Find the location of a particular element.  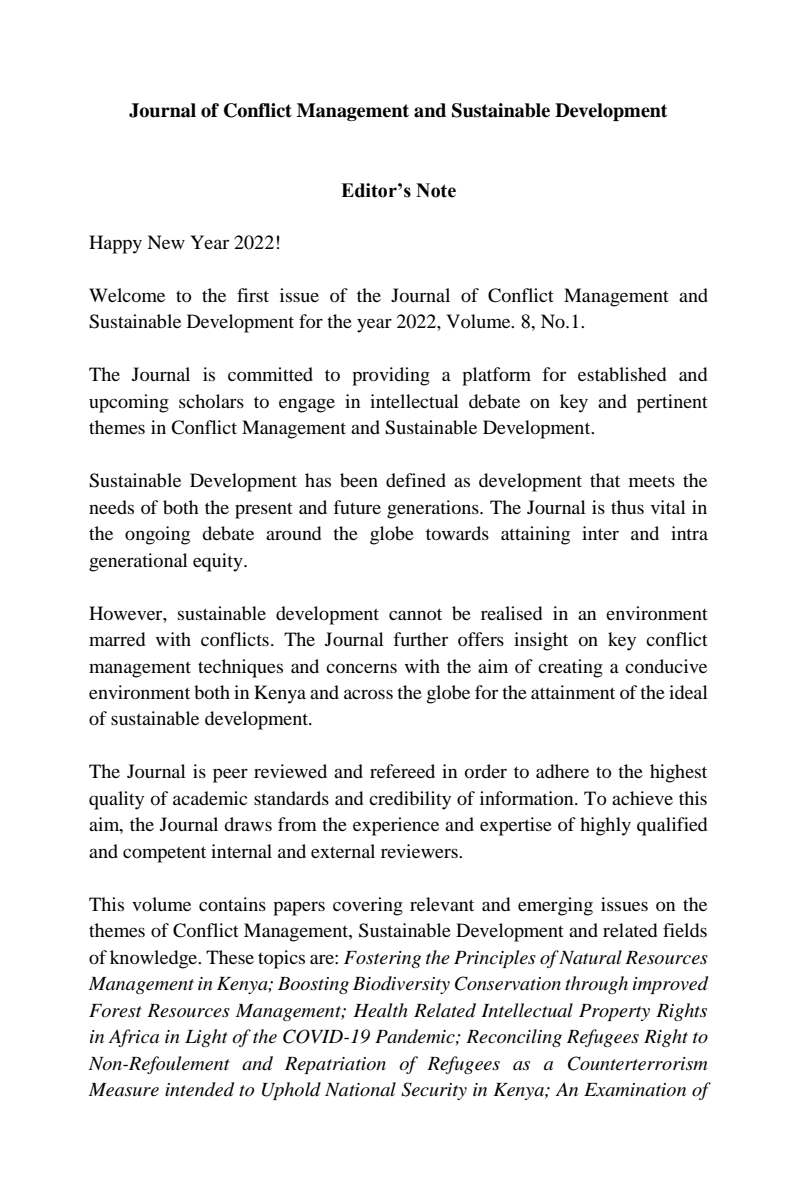

pertinent is located at coordinates (672, 403).
